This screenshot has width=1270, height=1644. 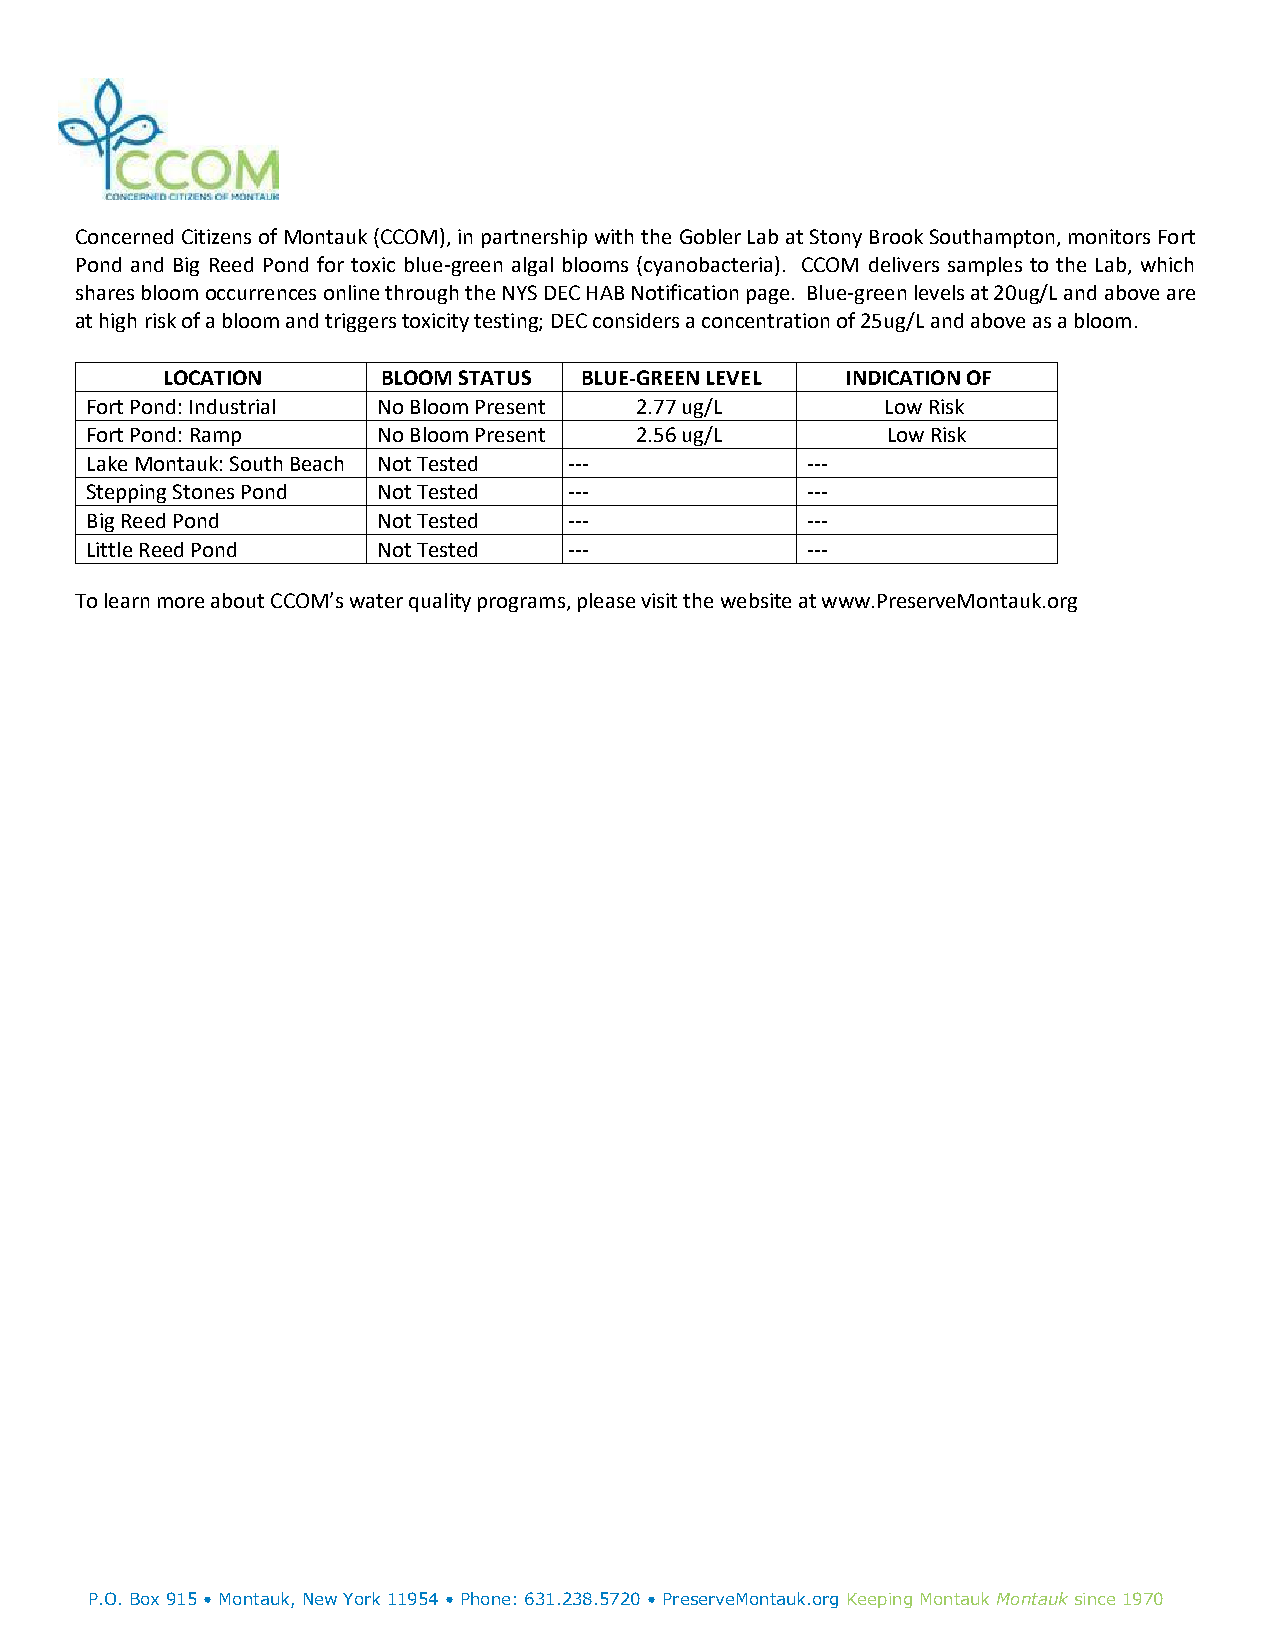 I want to click on Box, so click(x=145, y=1599).
